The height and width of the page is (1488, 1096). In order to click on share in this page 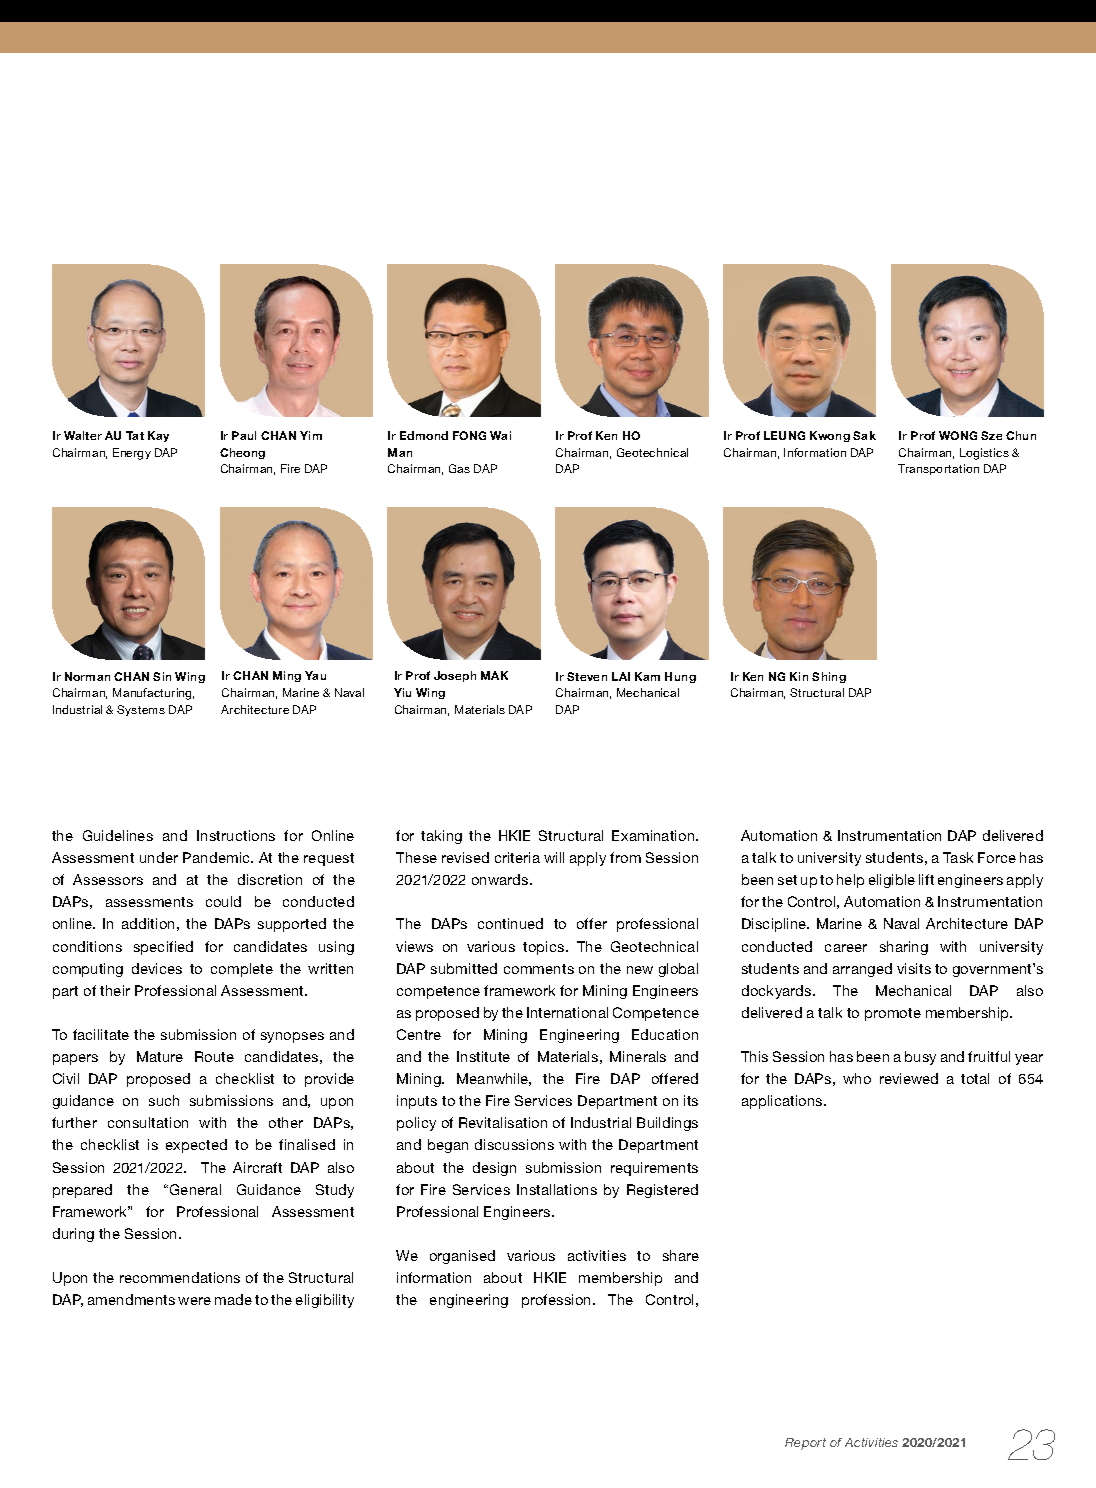, I will do `click(681, 1255)`.
